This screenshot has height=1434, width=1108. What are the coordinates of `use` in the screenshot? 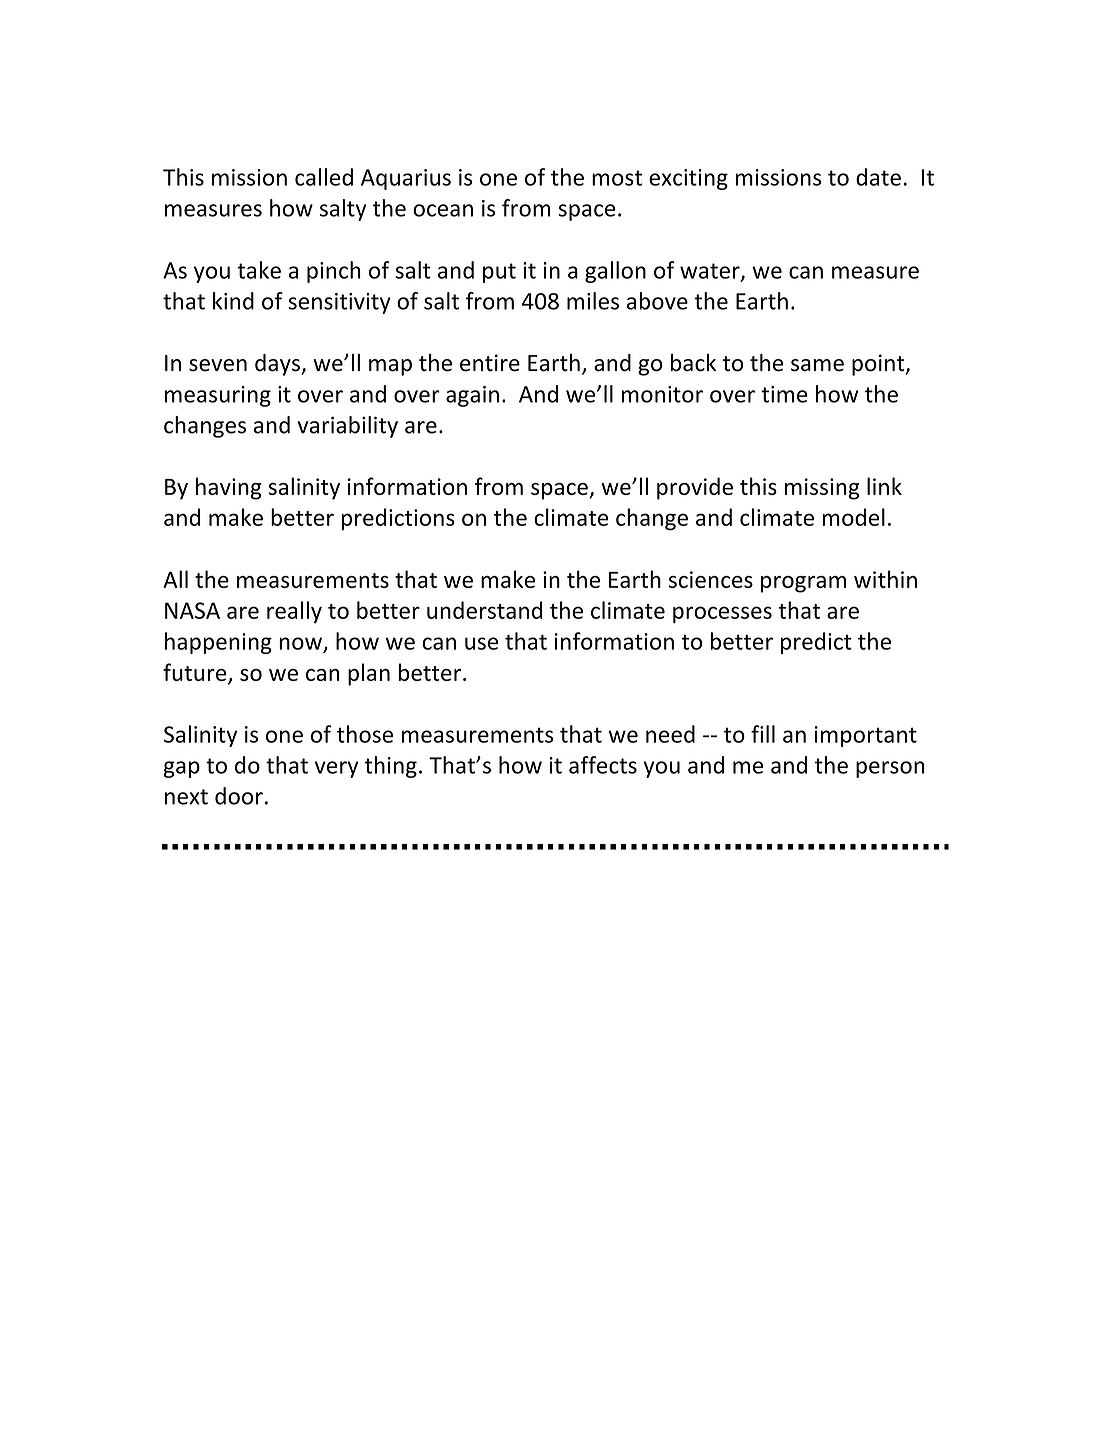 It's located at (481, 643).
